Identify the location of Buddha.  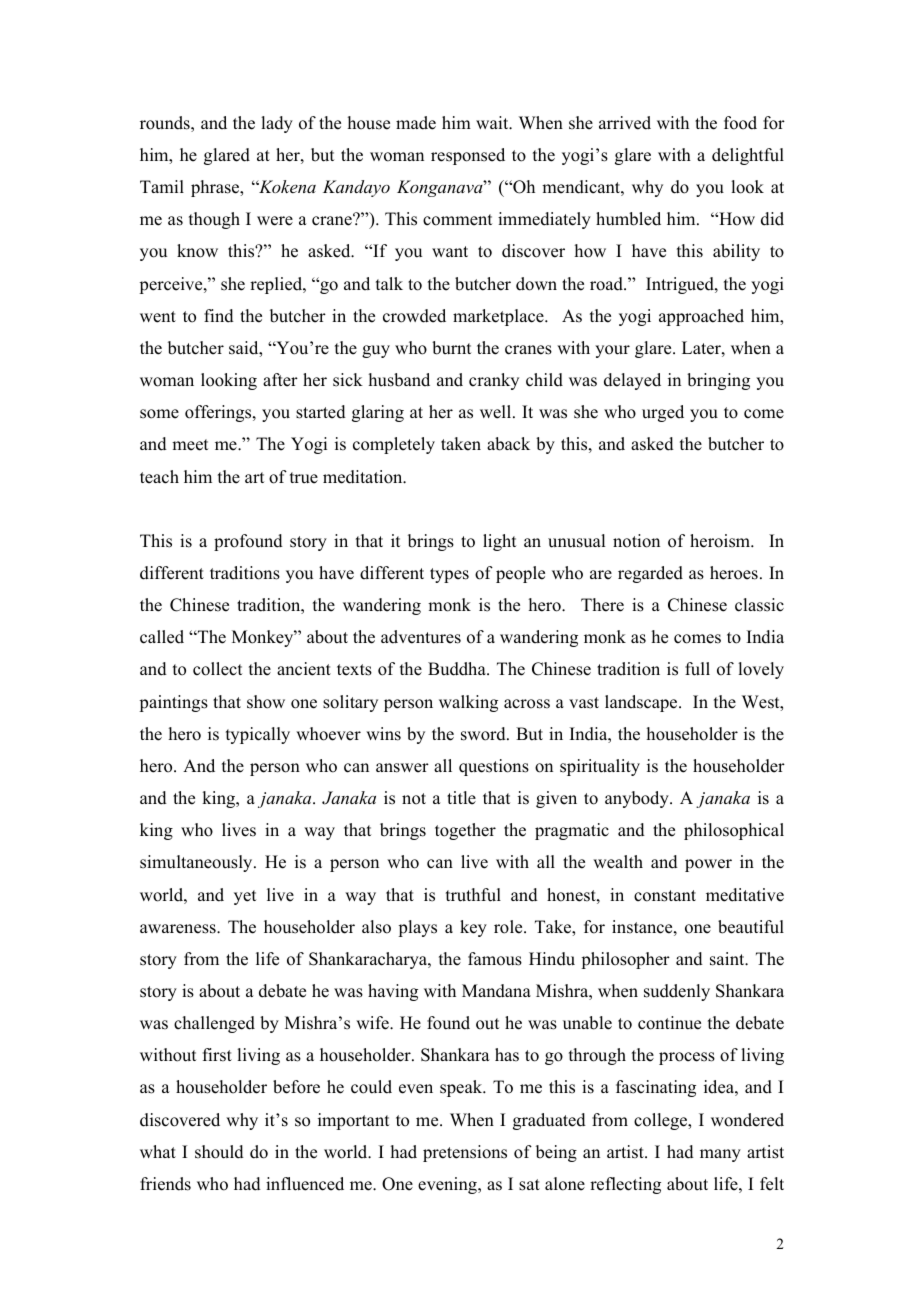
(458, 669).
